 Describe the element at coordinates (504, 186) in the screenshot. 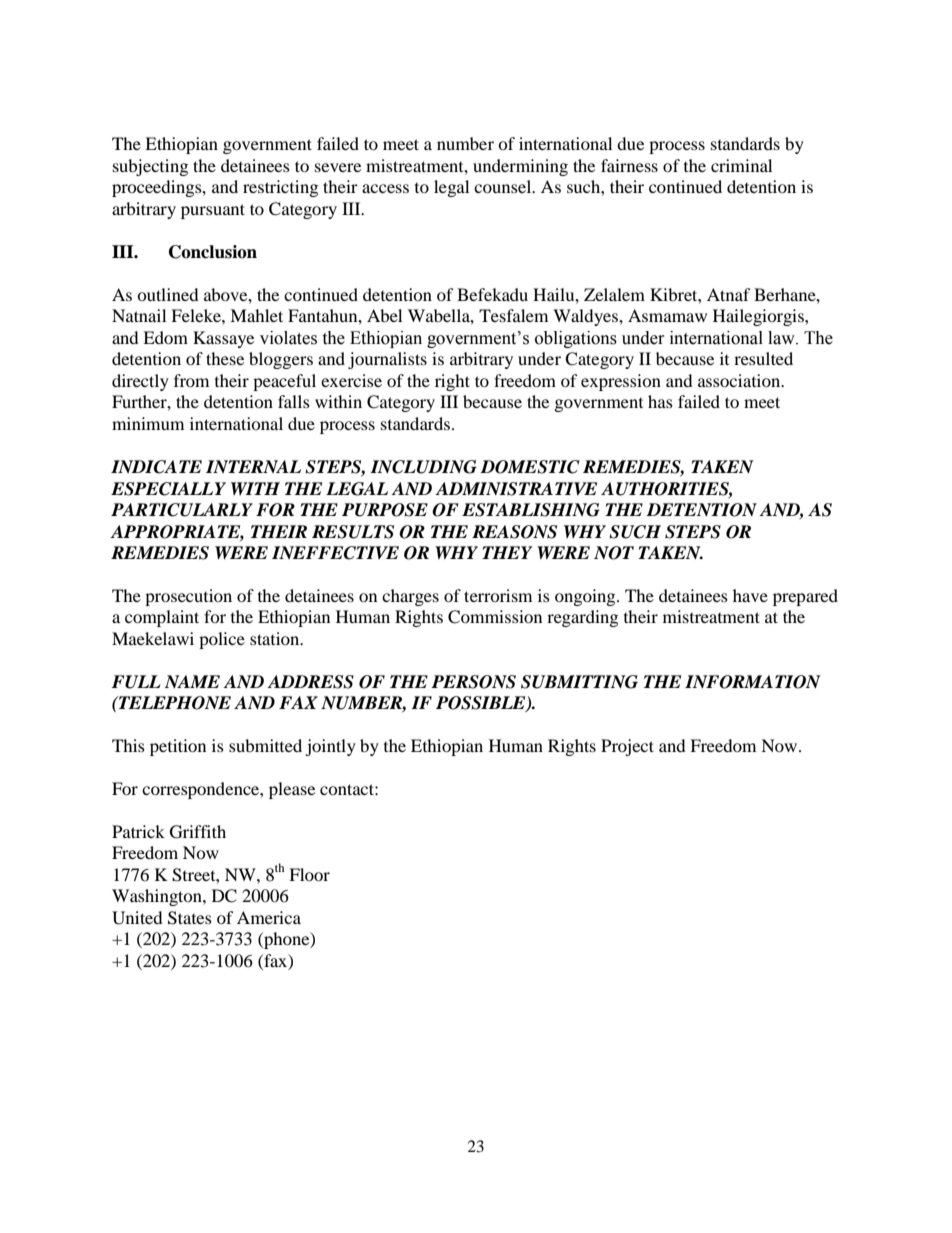

I see `counsel` at that location.
